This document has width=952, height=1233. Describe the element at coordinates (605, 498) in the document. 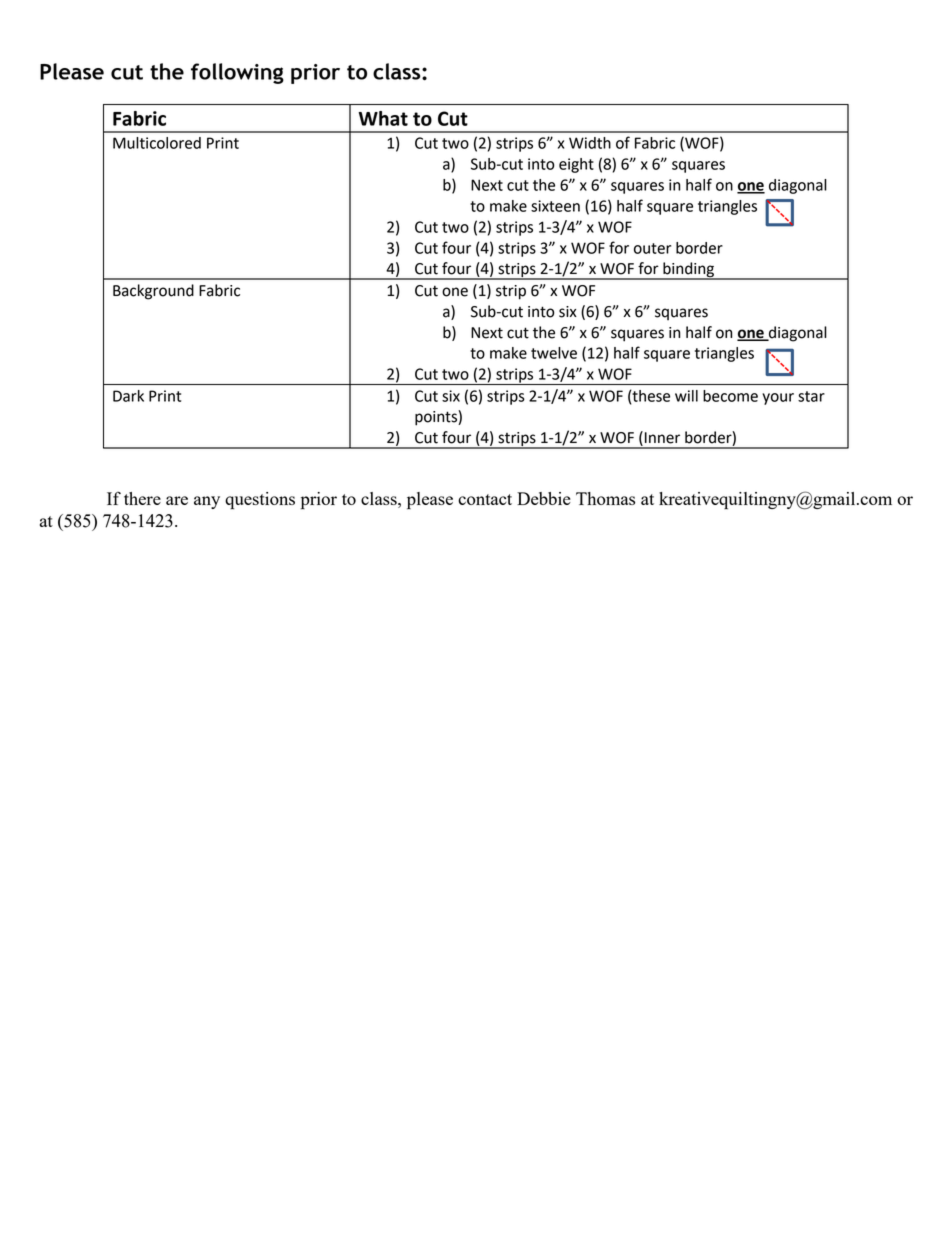

I see `Thomas` at that location.
